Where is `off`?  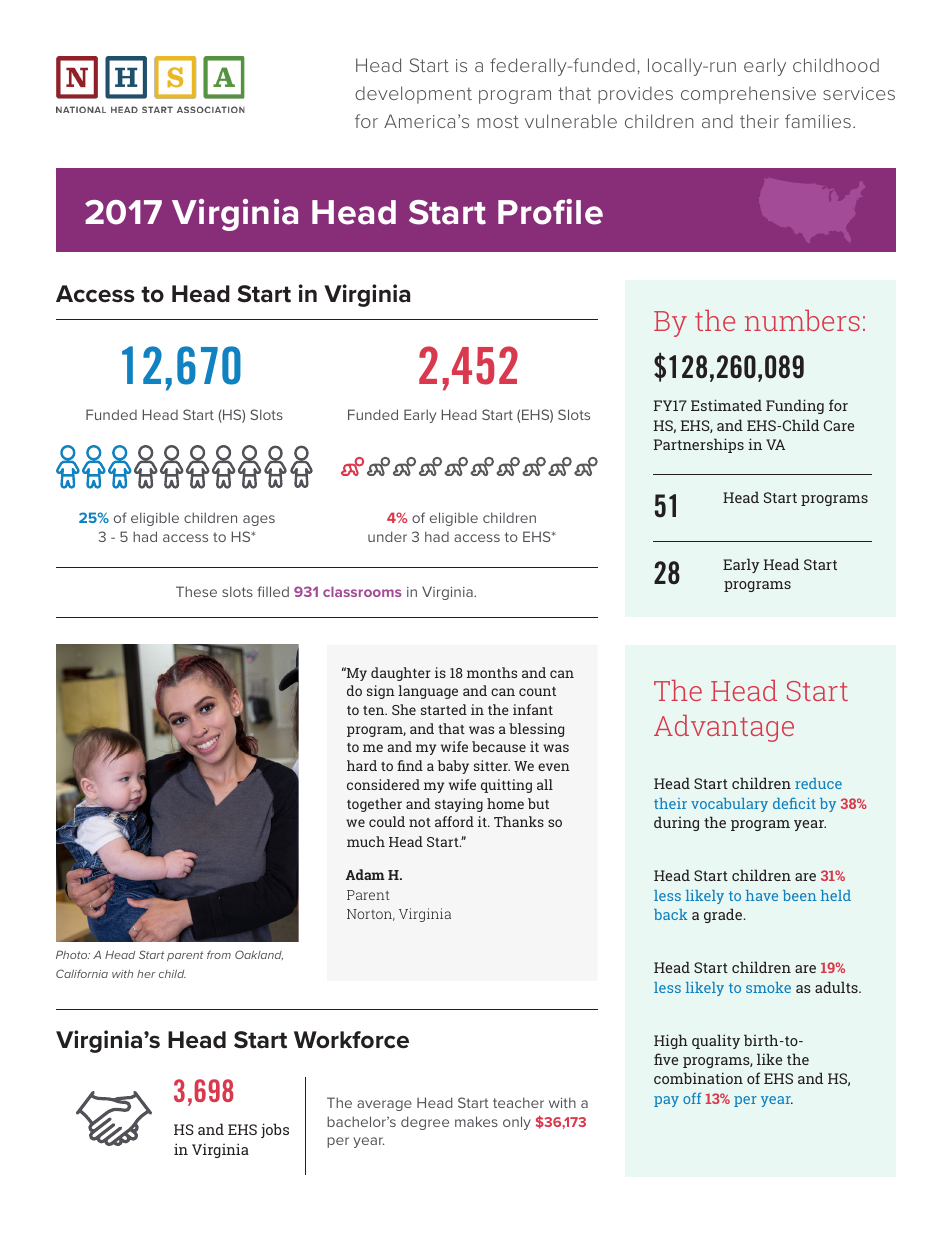 off is located at coordinates (692, 1098).
